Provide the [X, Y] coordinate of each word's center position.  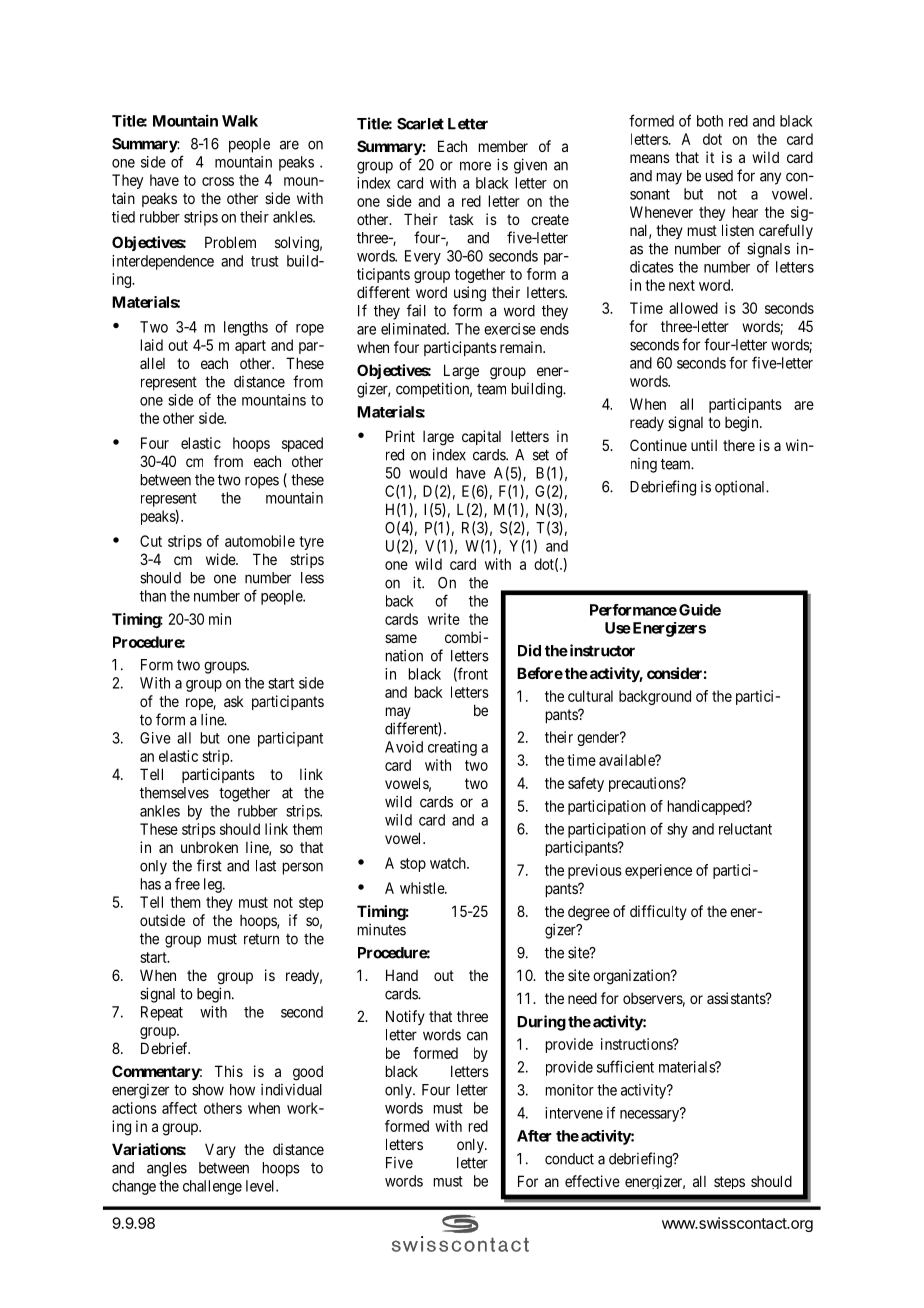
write [444, 619]
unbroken [209, 847]
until [704, 445]
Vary [220, 1150]
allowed [693, 308]
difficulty [658, 912]
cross [218, 181]
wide [221, 559]
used [719, 176]
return [261, 939]
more [475, 166]
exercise [510, 329]
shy [677, 830]
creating [452, 748]
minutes [382, 929]
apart [250, 347]
